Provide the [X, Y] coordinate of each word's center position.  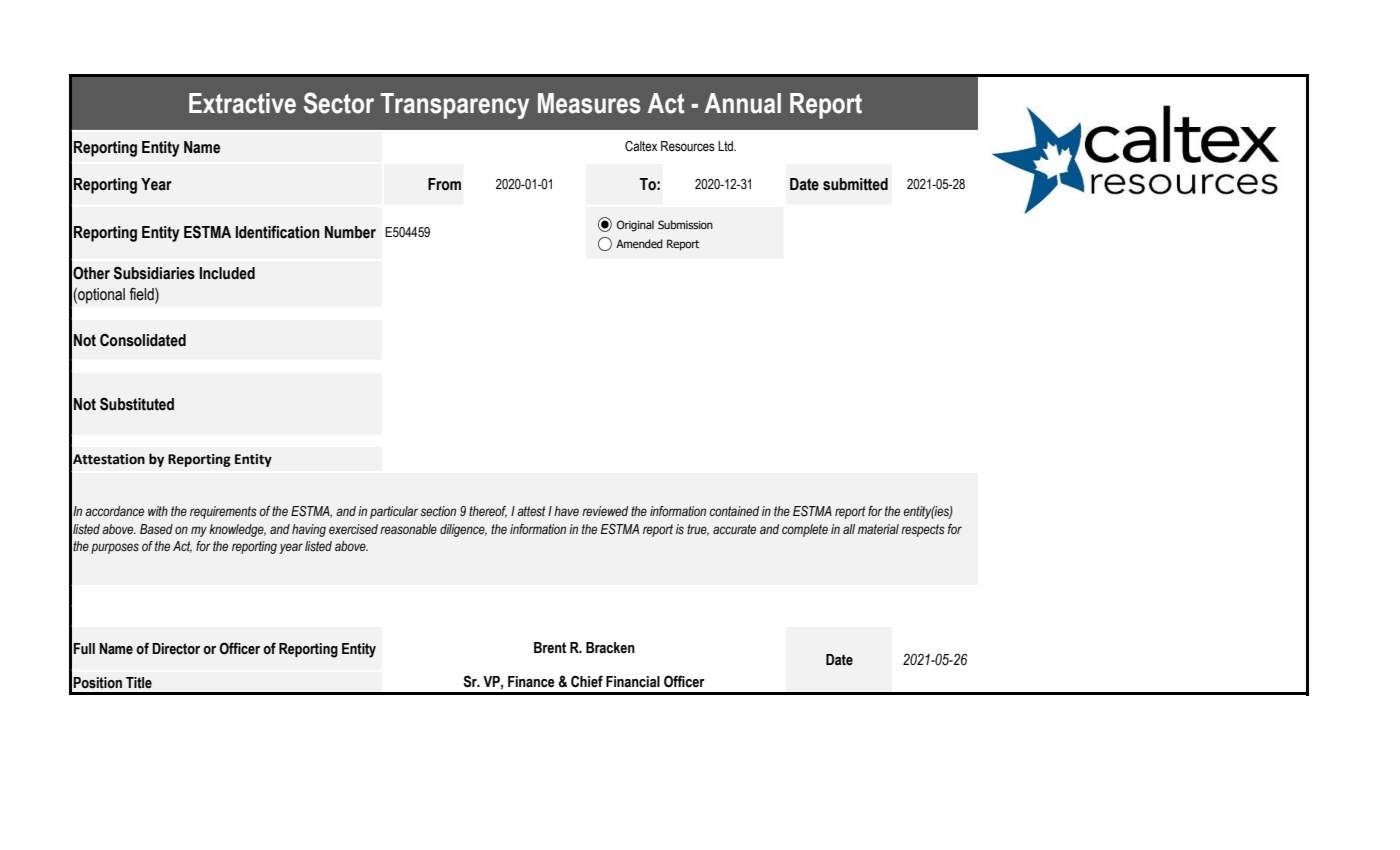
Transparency [455, 106]
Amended [639, 243]
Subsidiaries [154, 273]
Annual [743, 103]
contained [734, 511]
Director [176, 649]
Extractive [242, 103]
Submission [685, 224]
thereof [488, 512]
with [158, 511]
